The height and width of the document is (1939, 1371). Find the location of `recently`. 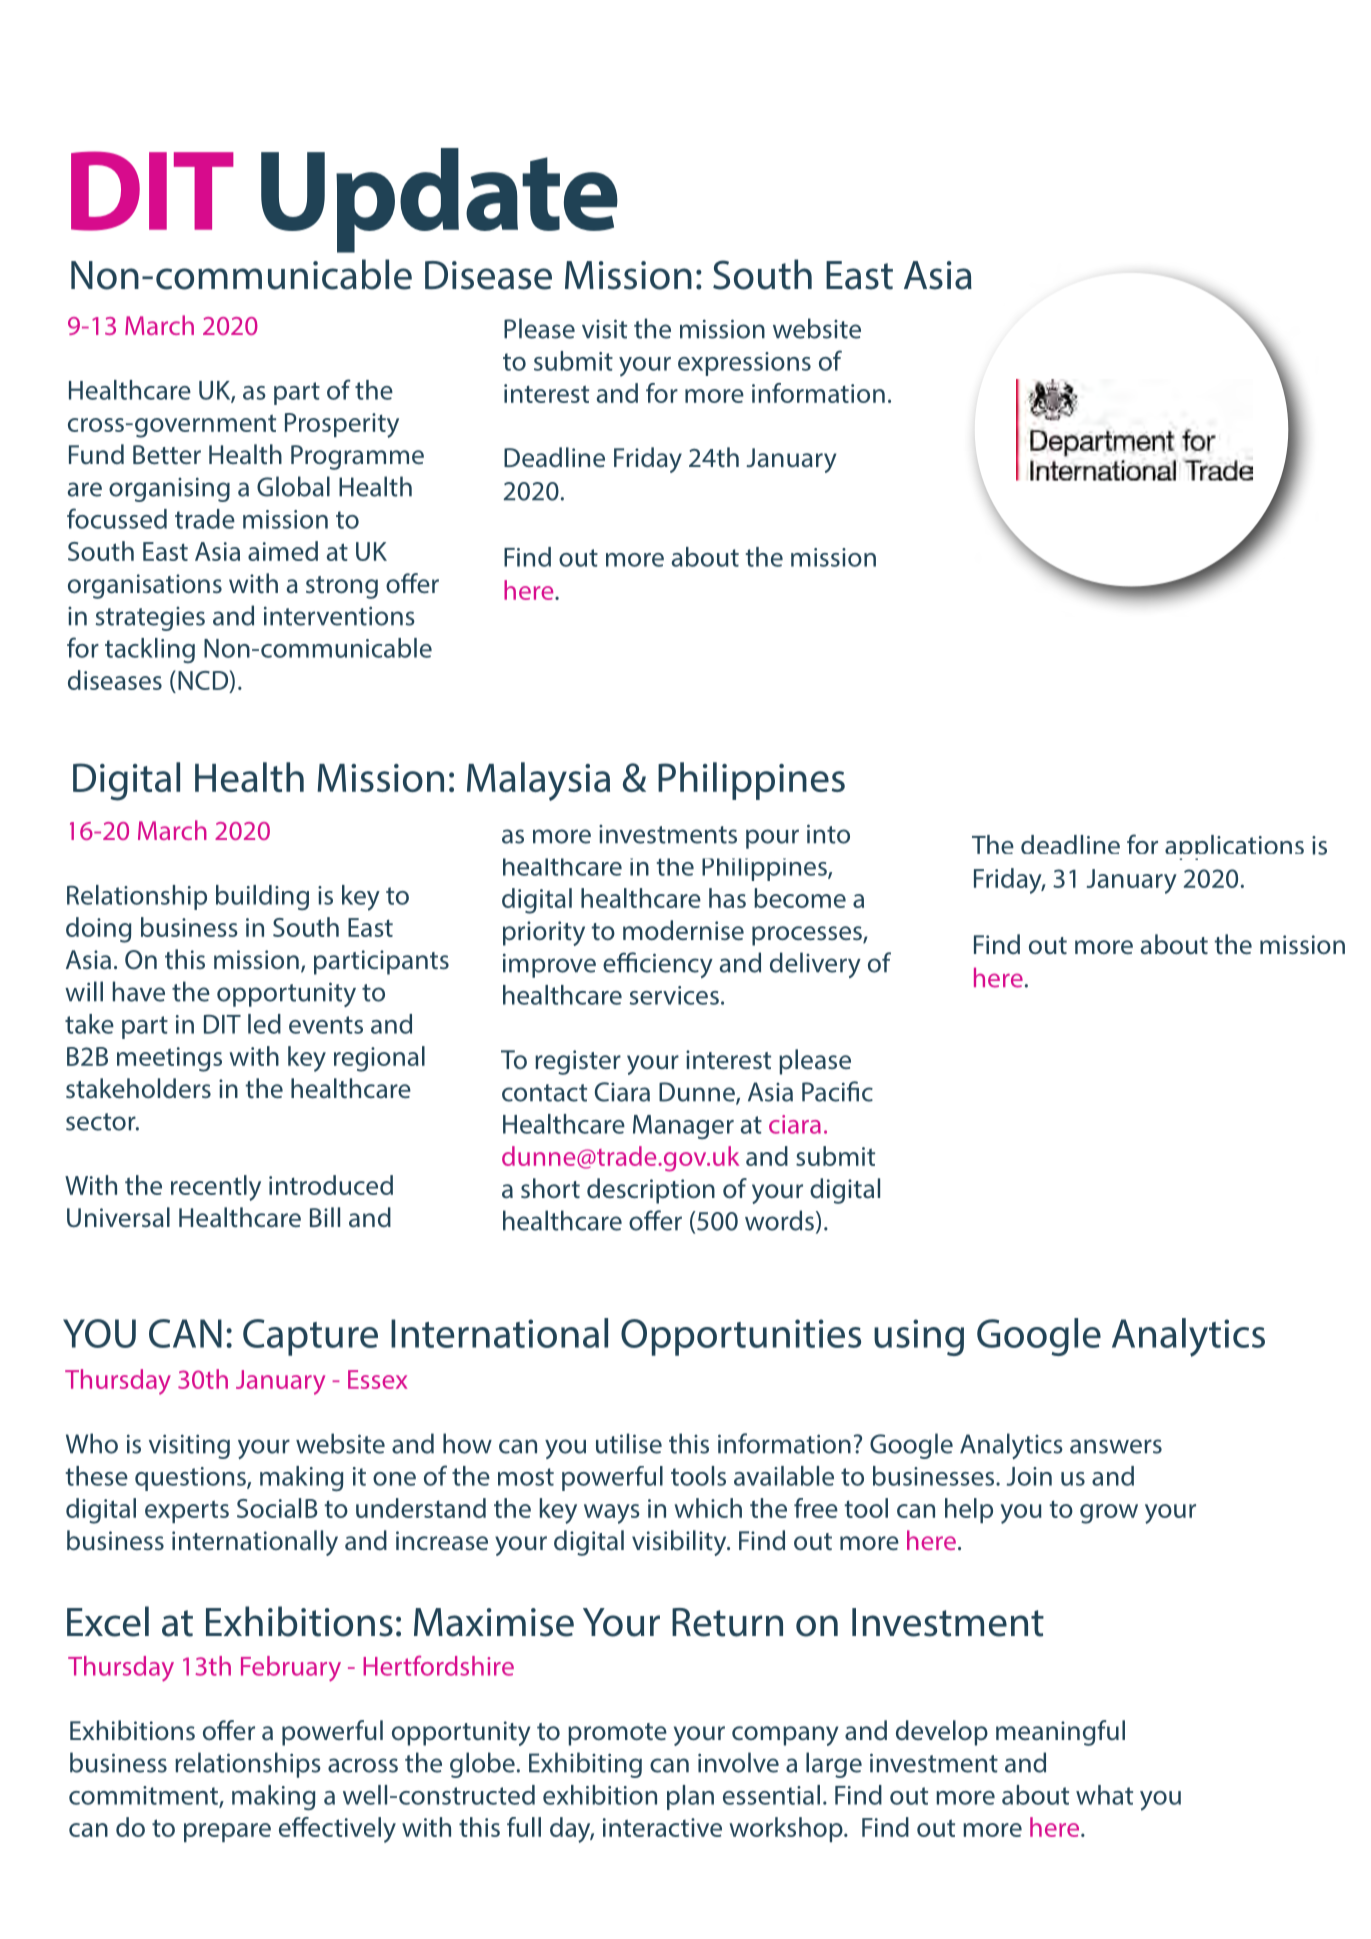

recently is located at coordinates (216, 1188).
